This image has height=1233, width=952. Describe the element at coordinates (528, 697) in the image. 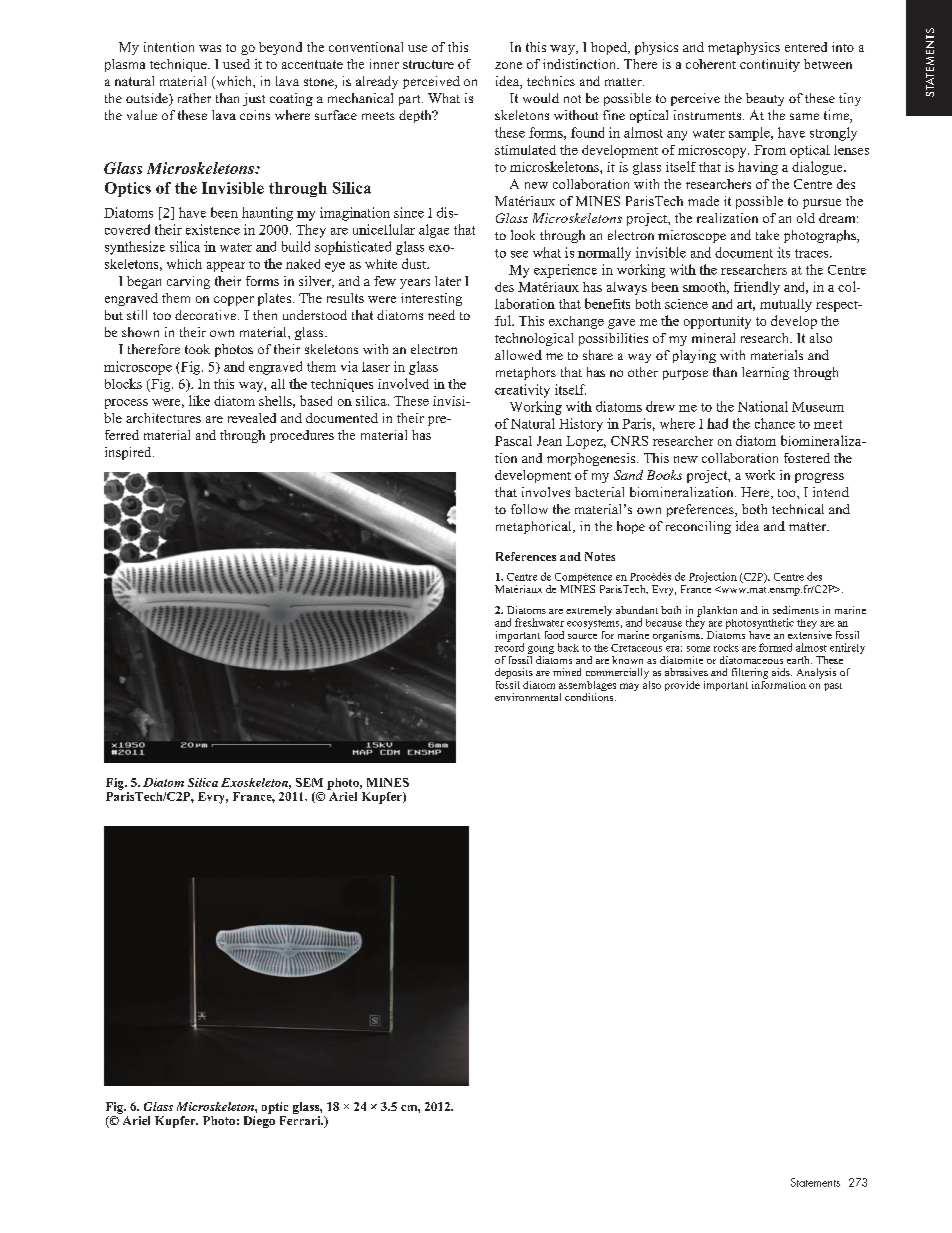

I see `environmental` at that location.
